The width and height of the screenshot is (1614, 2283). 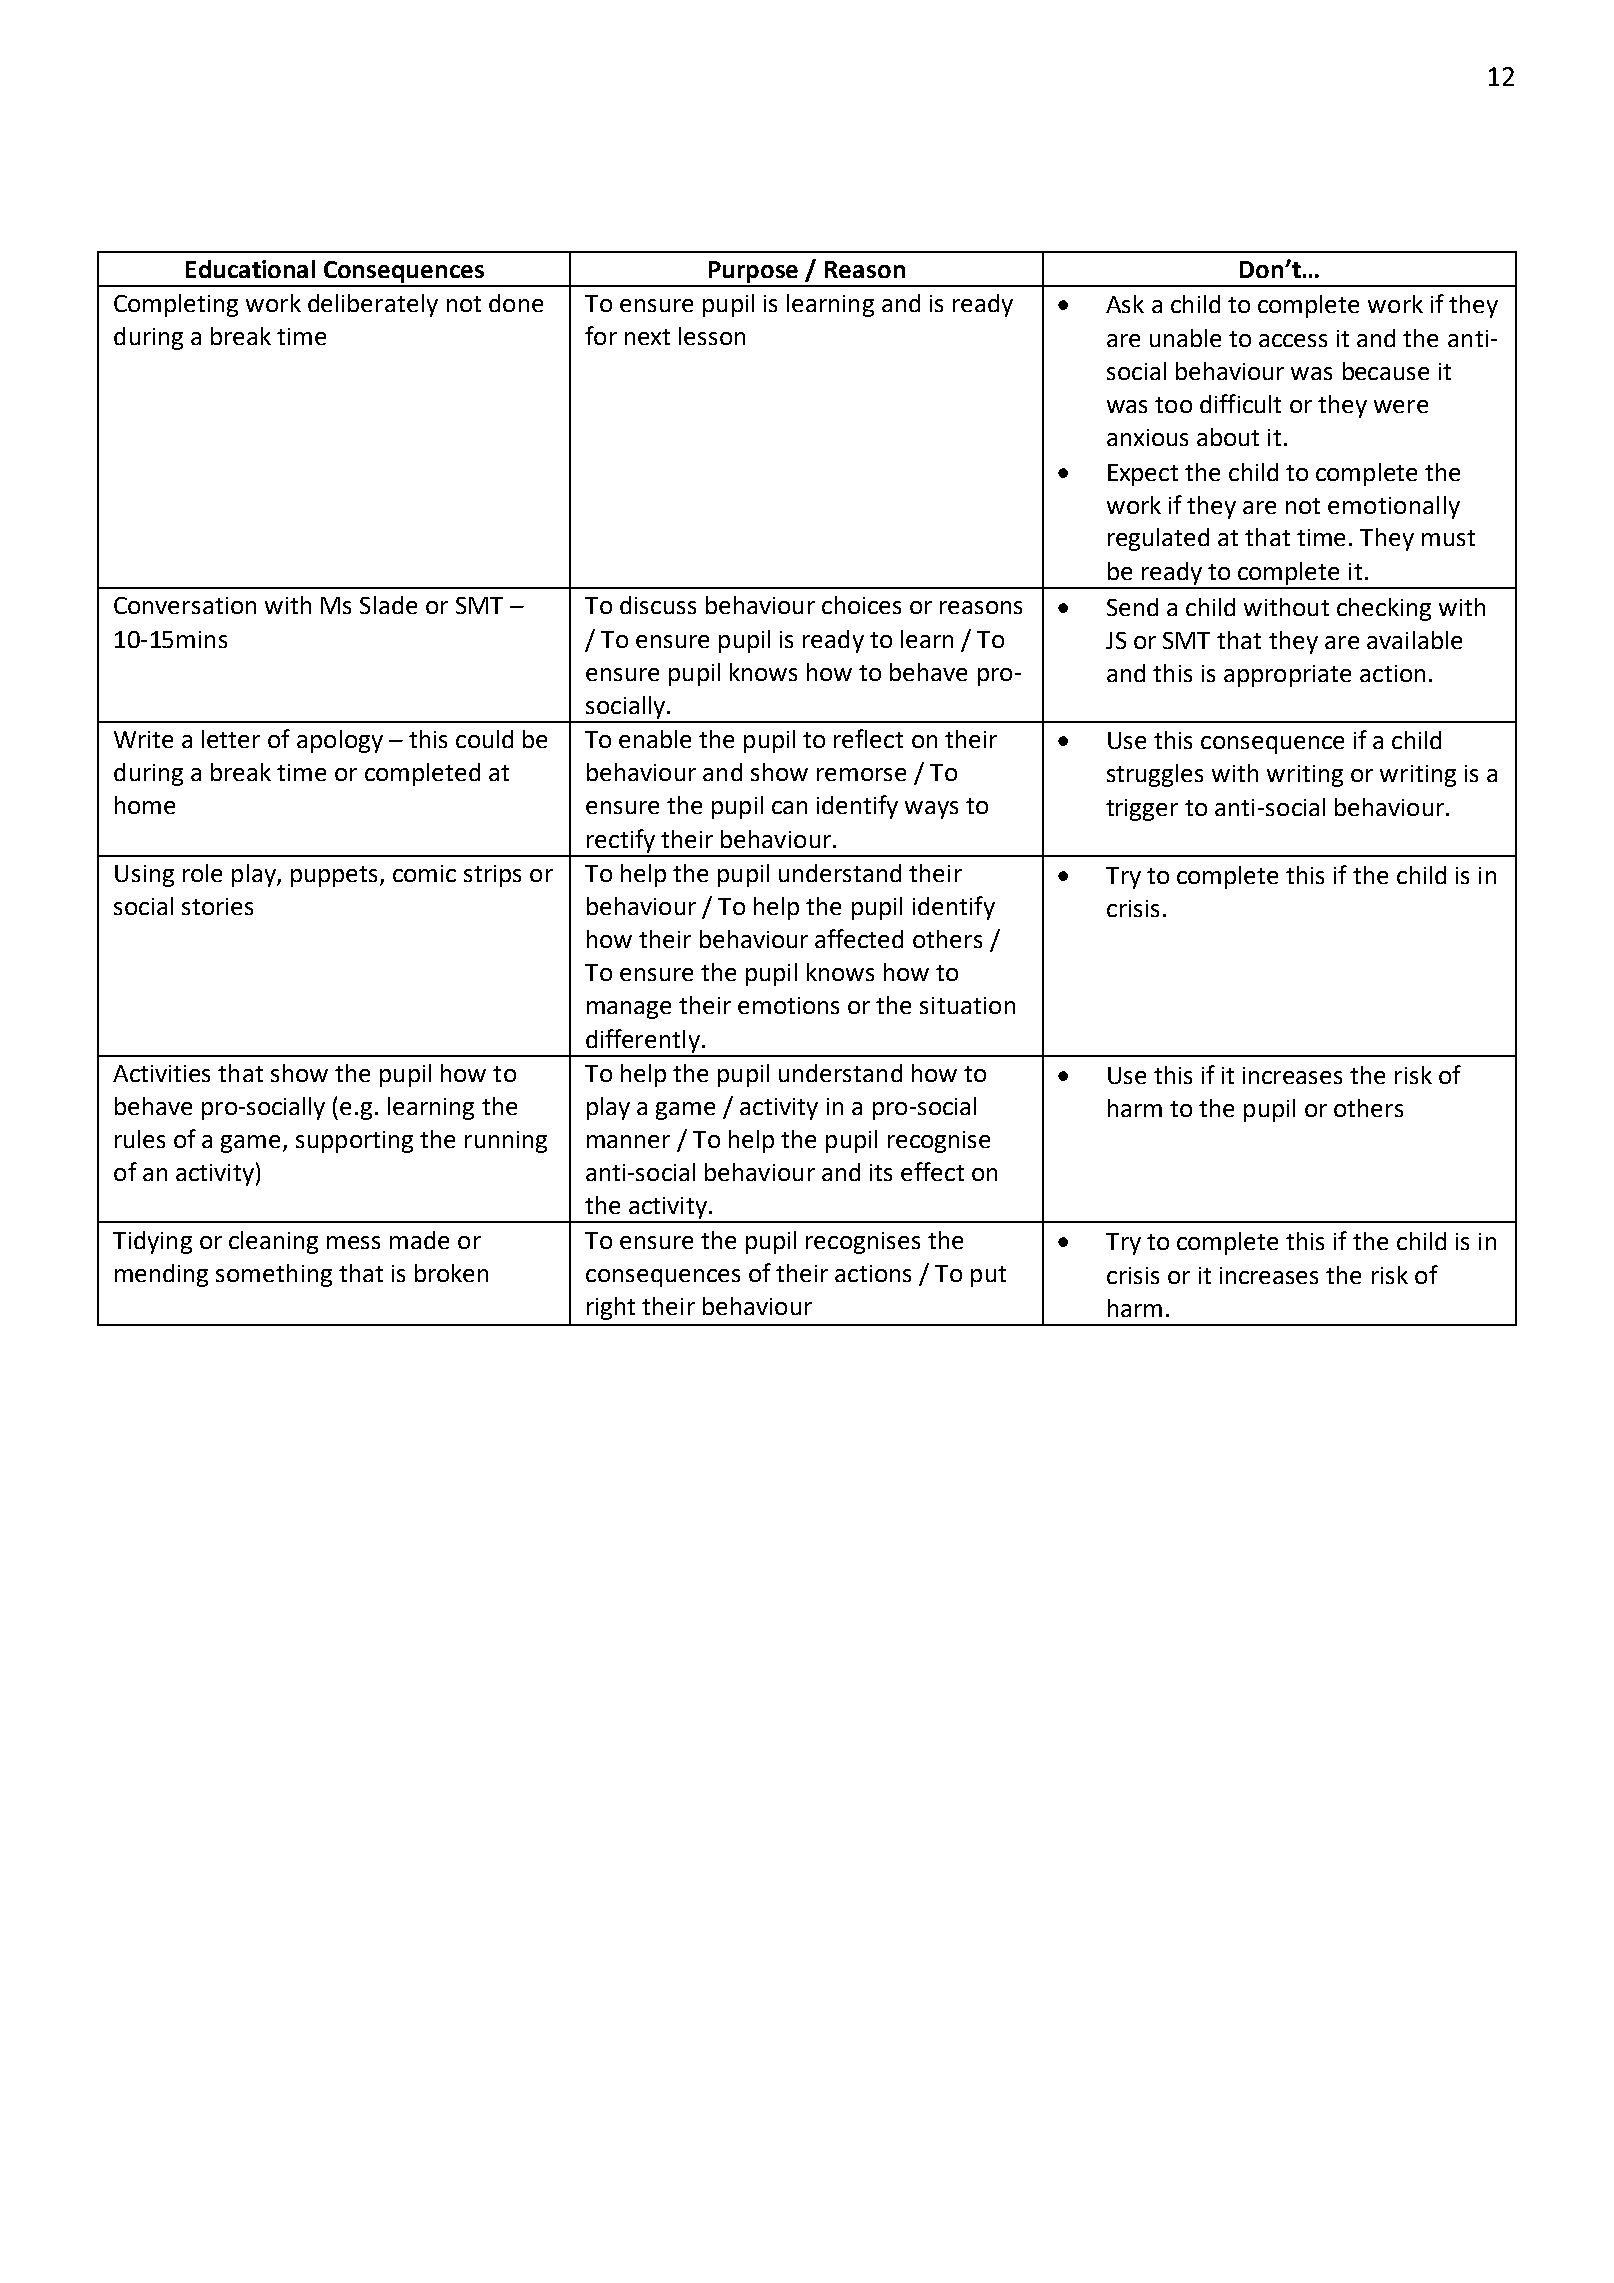 I want to click on apology, so click(x=340, y=741).
